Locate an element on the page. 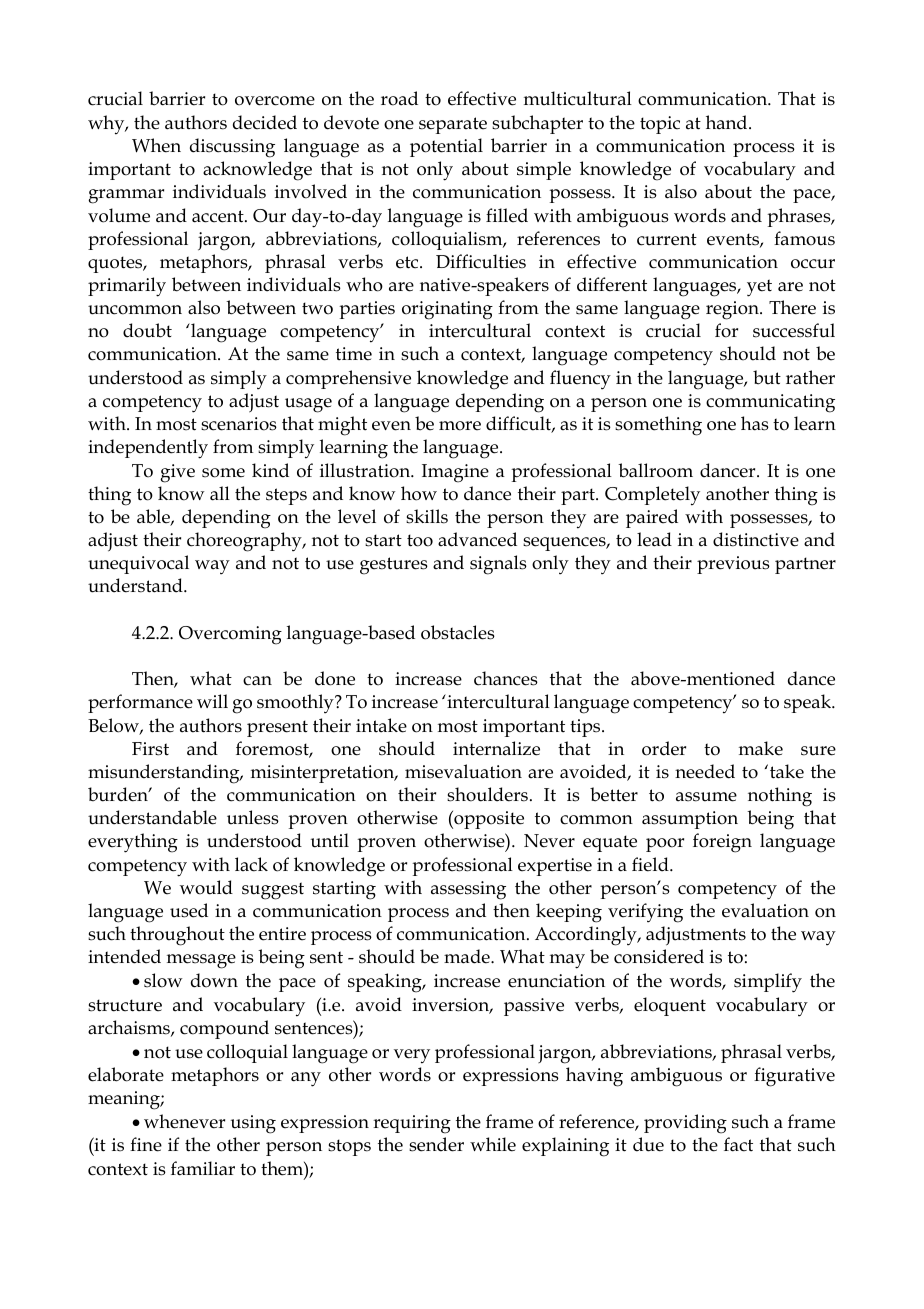 The height and width of the page is (1309, 924). previous is located at coordinates (733, 565).
